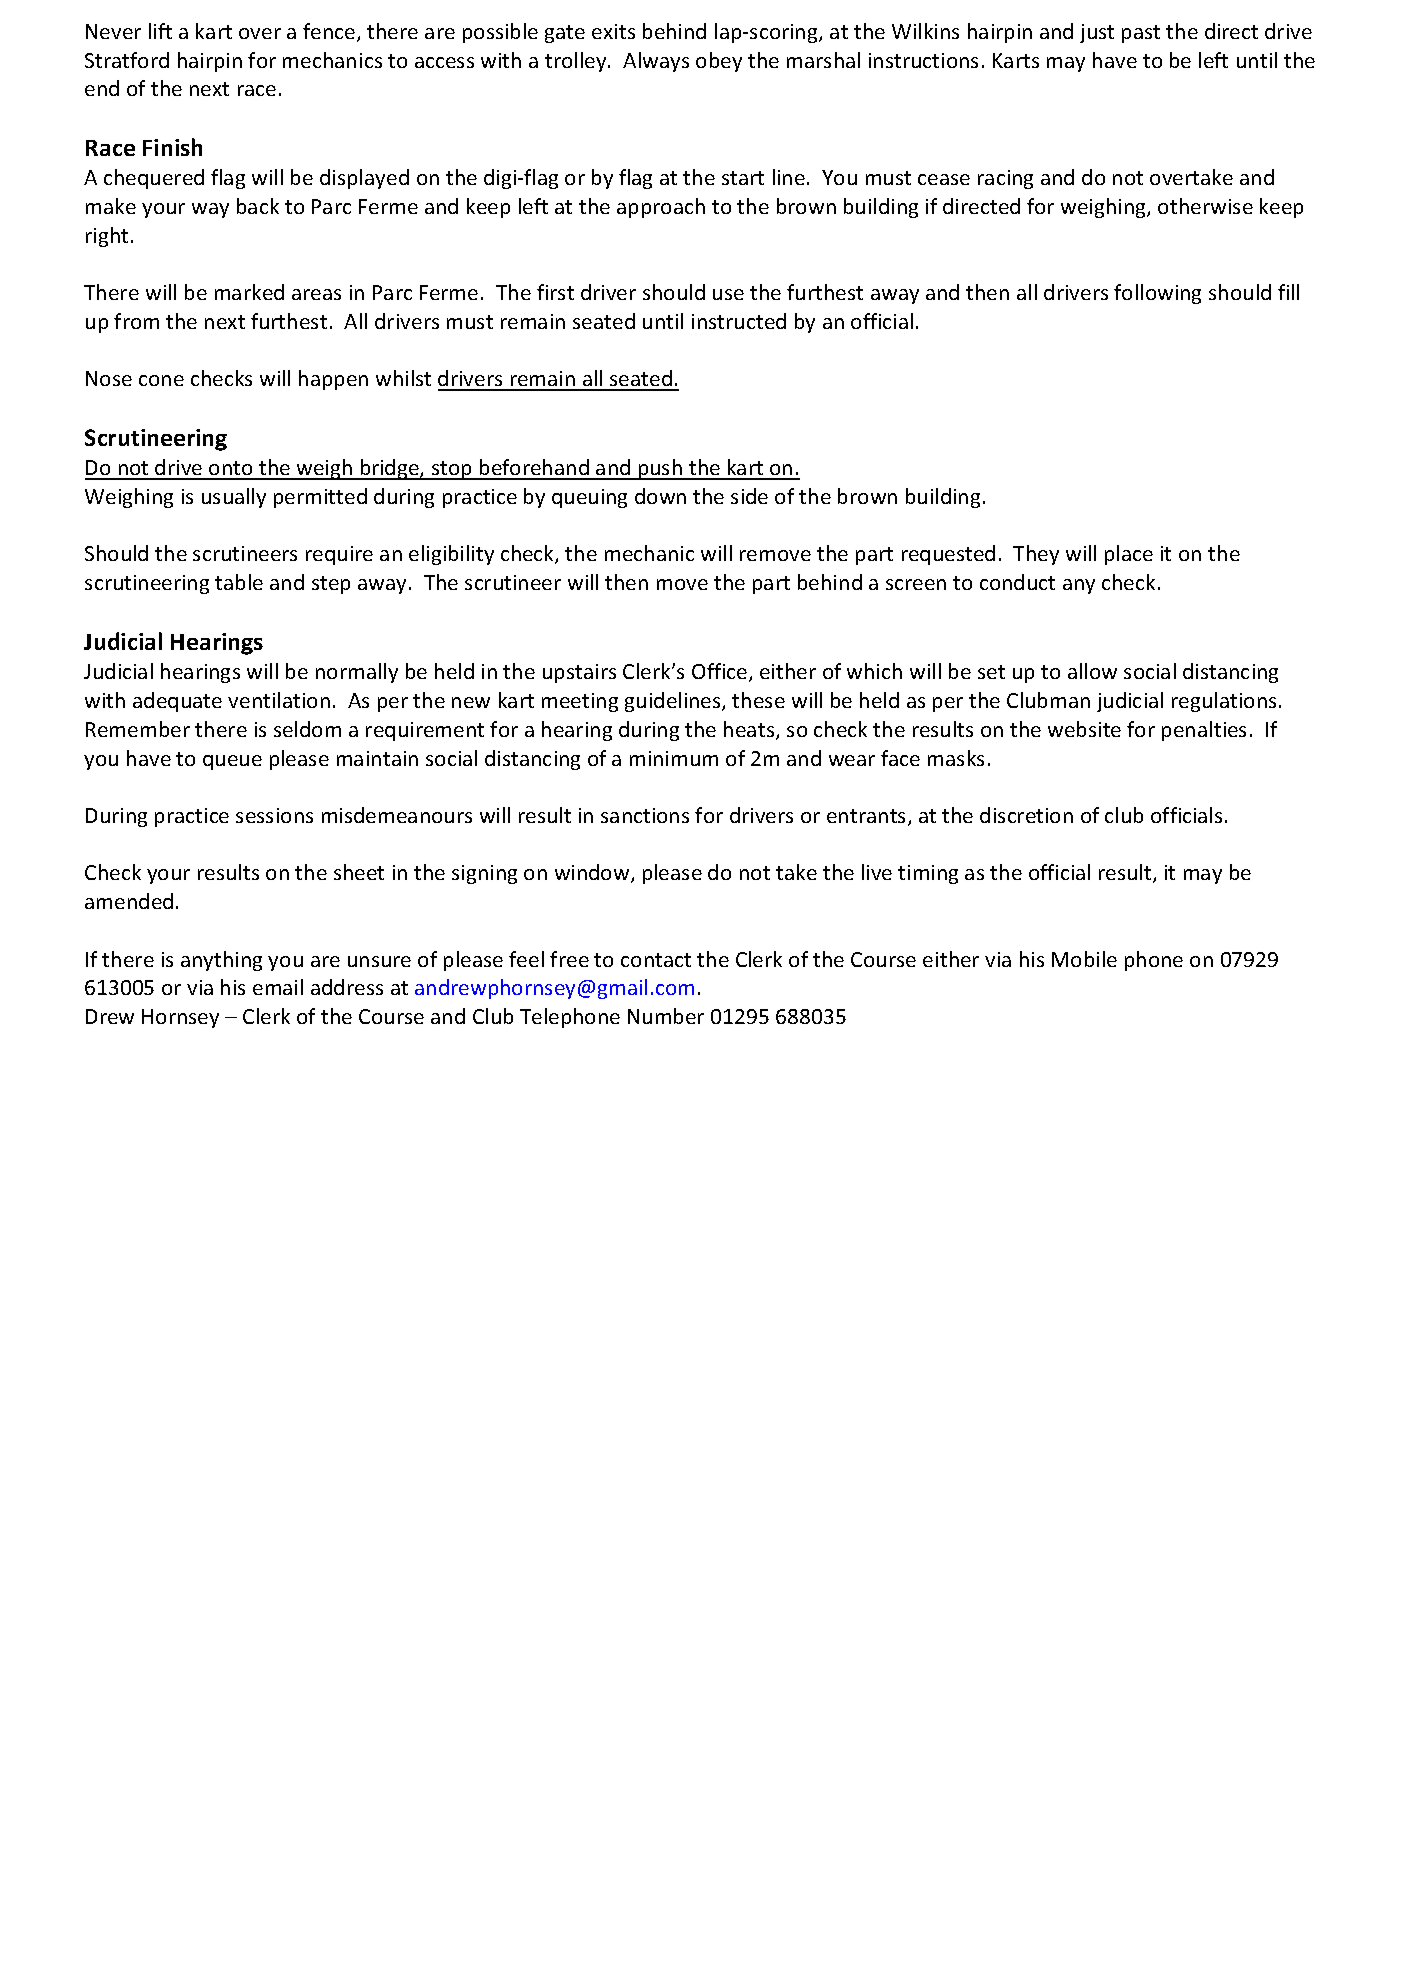 Image resolution: width=1401 pixels, height=1981 pixels. Describe the element at coordinates (330, 32) in the page. I see `fence` at that location.
